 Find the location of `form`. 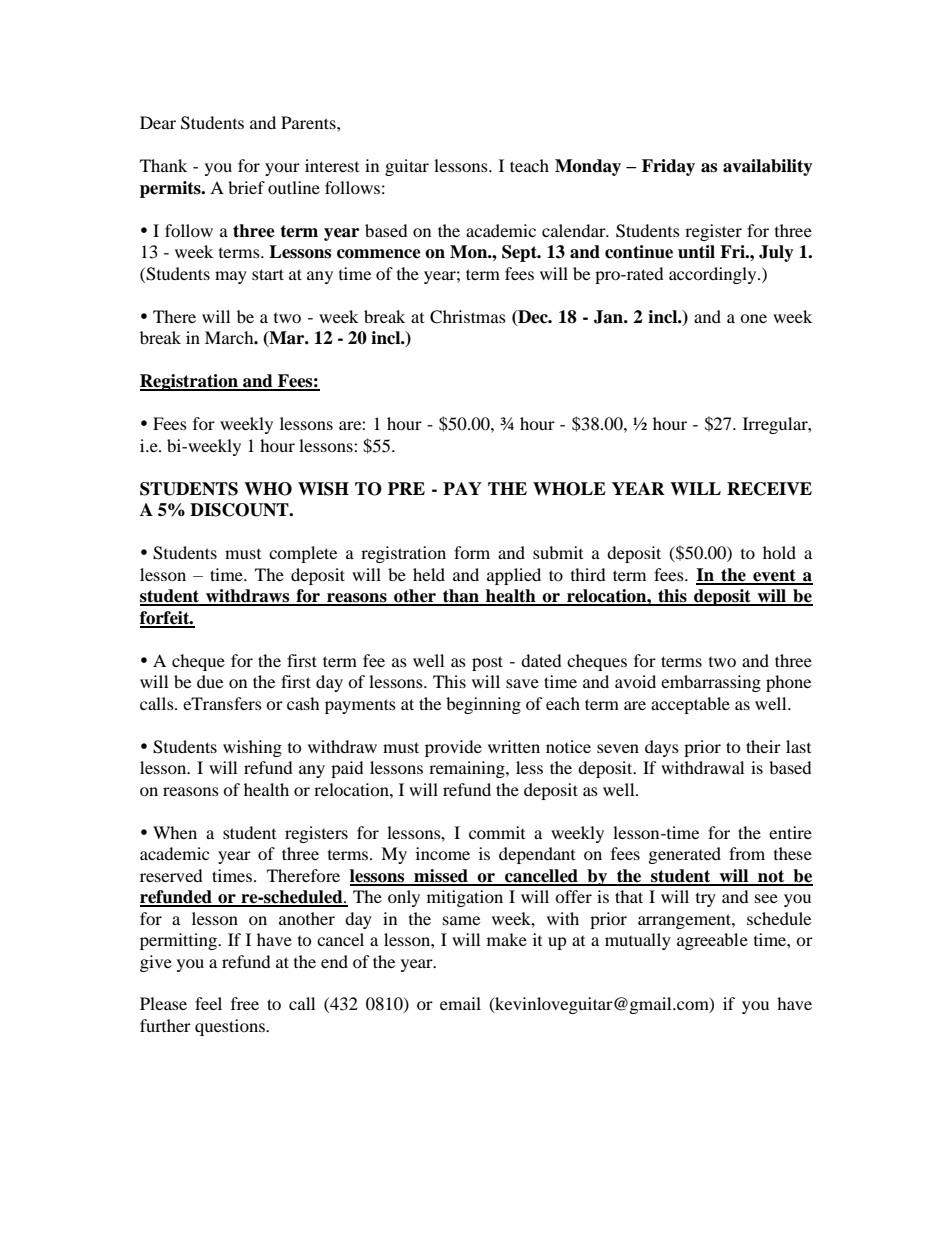

form is located at coordinates (472, 552).
